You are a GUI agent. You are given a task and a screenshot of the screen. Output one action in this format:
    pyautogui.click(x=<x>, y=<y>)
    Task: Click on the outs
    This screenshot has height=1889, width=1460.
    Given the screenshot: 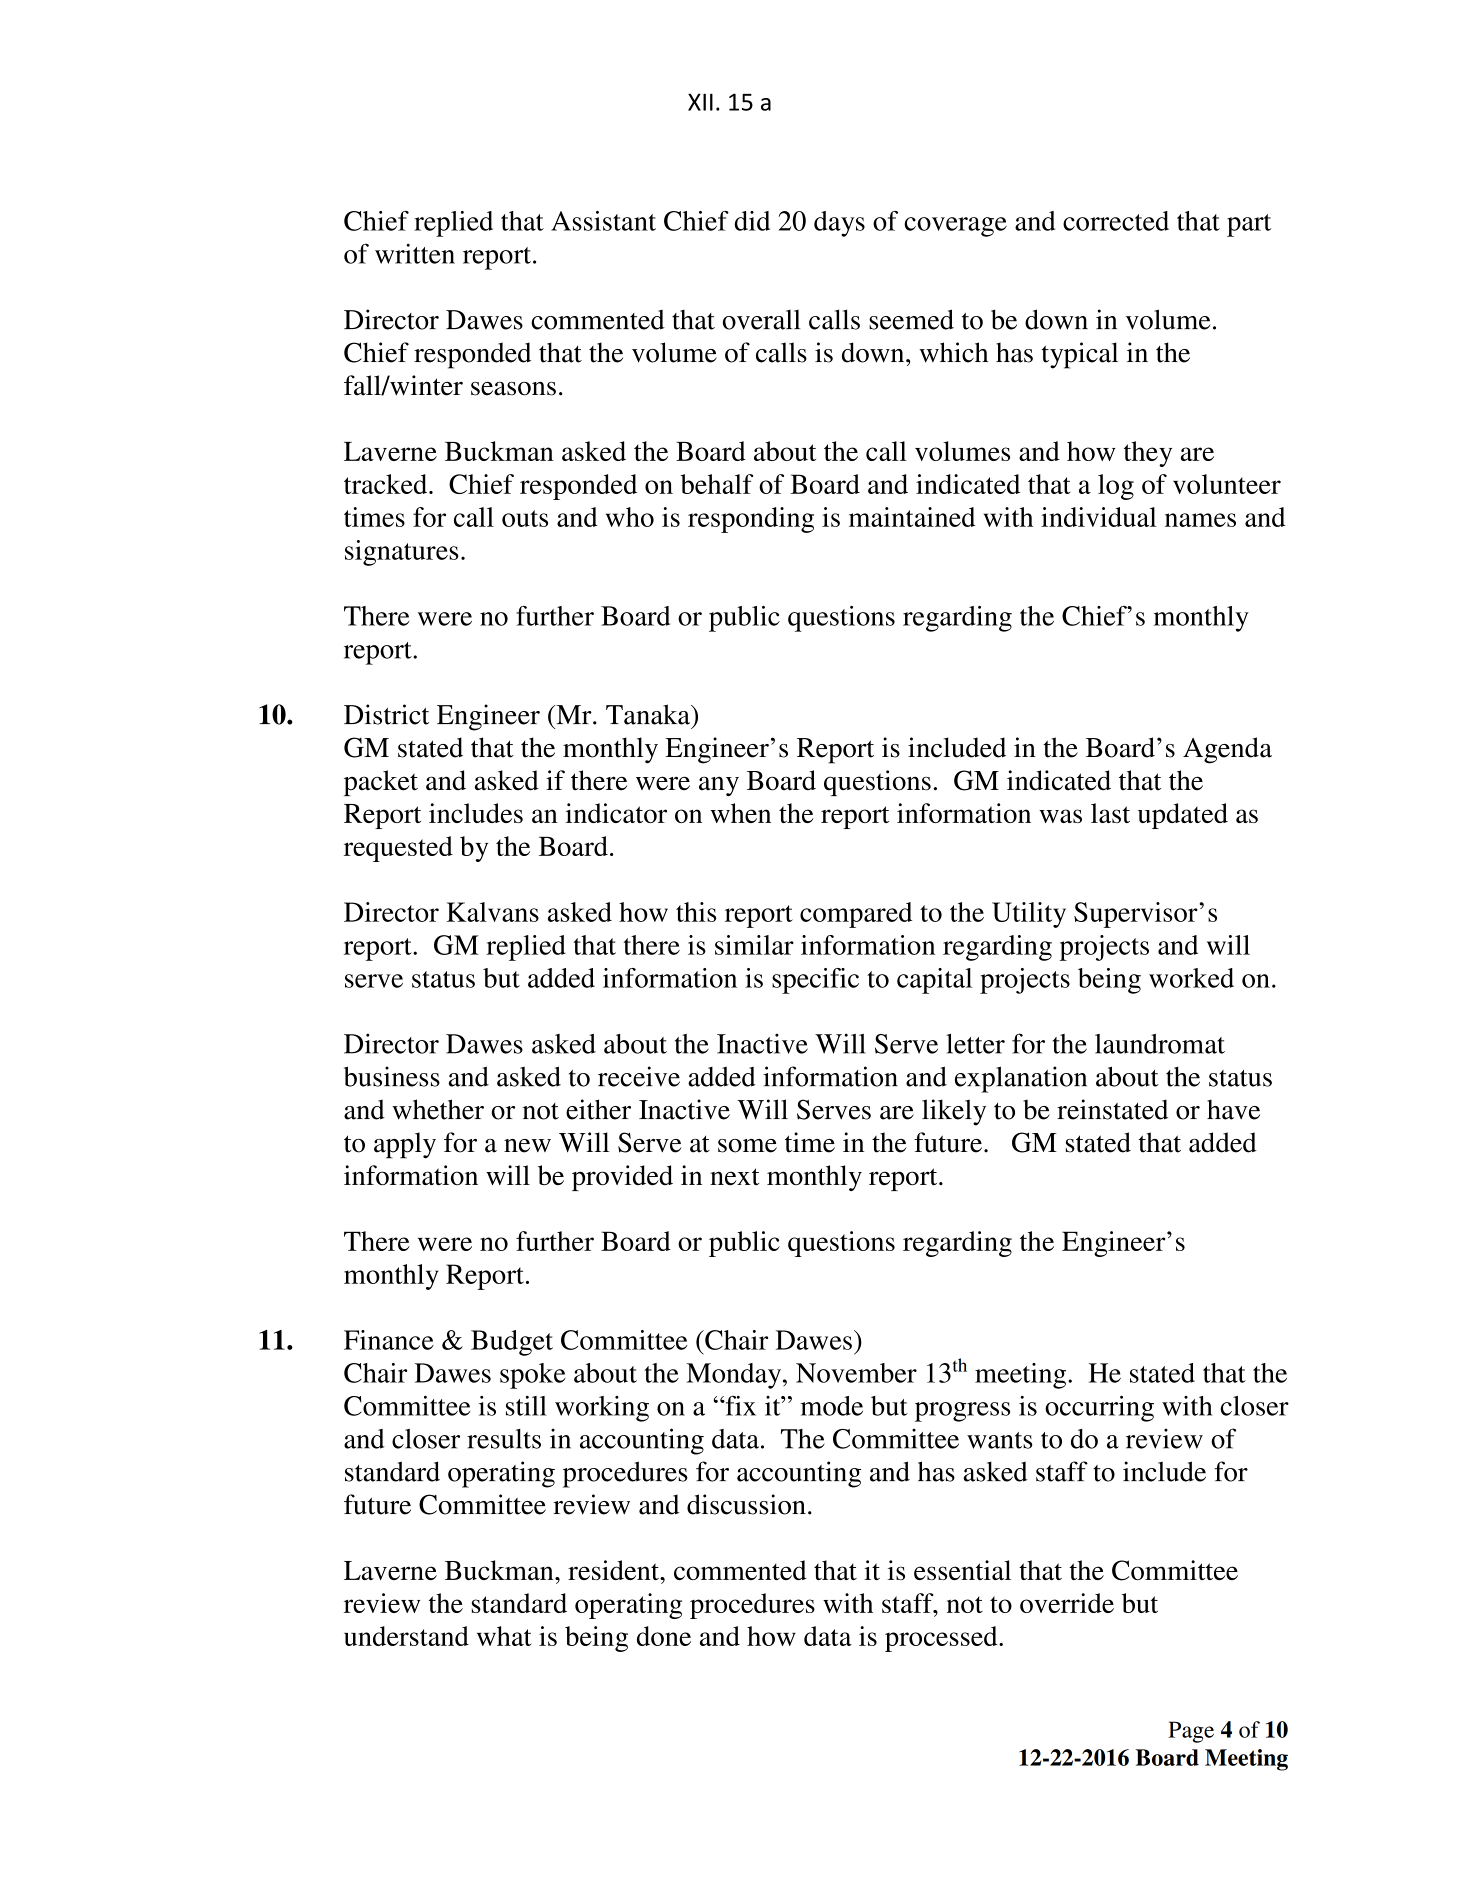 What is the action you would take?
    pyautogui.click(x=525, y=518)
